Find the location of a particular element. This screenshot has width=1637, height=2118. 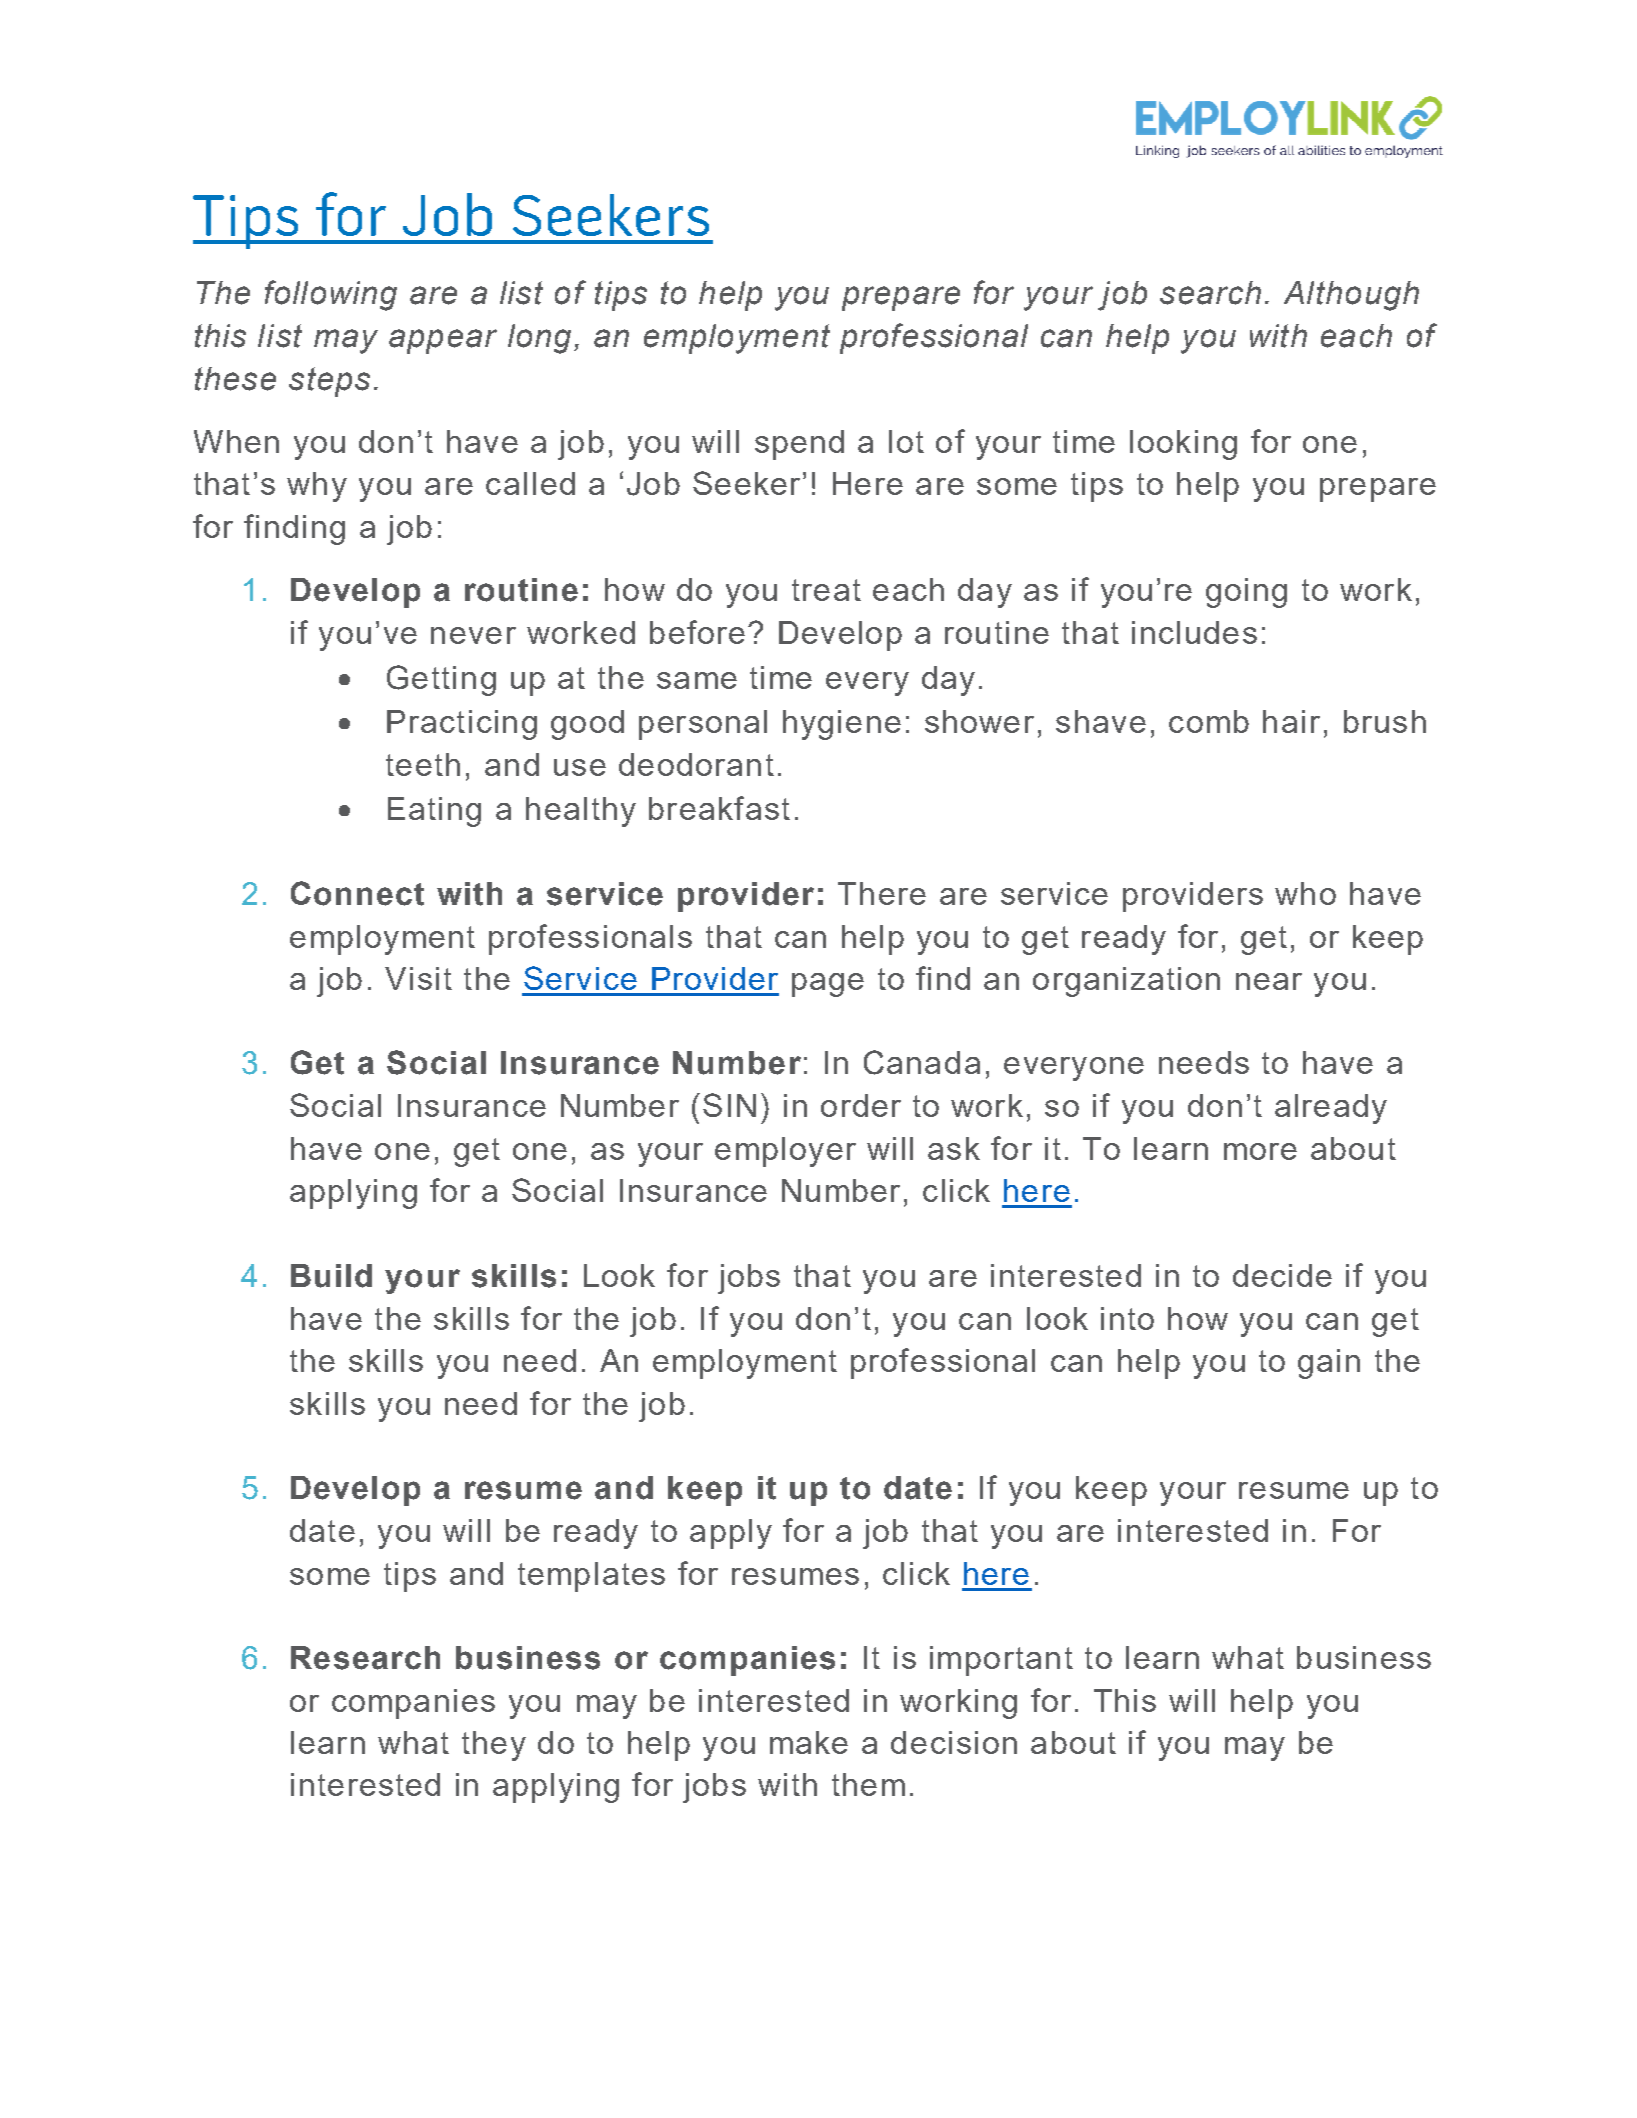

comb is located at coordinates (1209, 721).
